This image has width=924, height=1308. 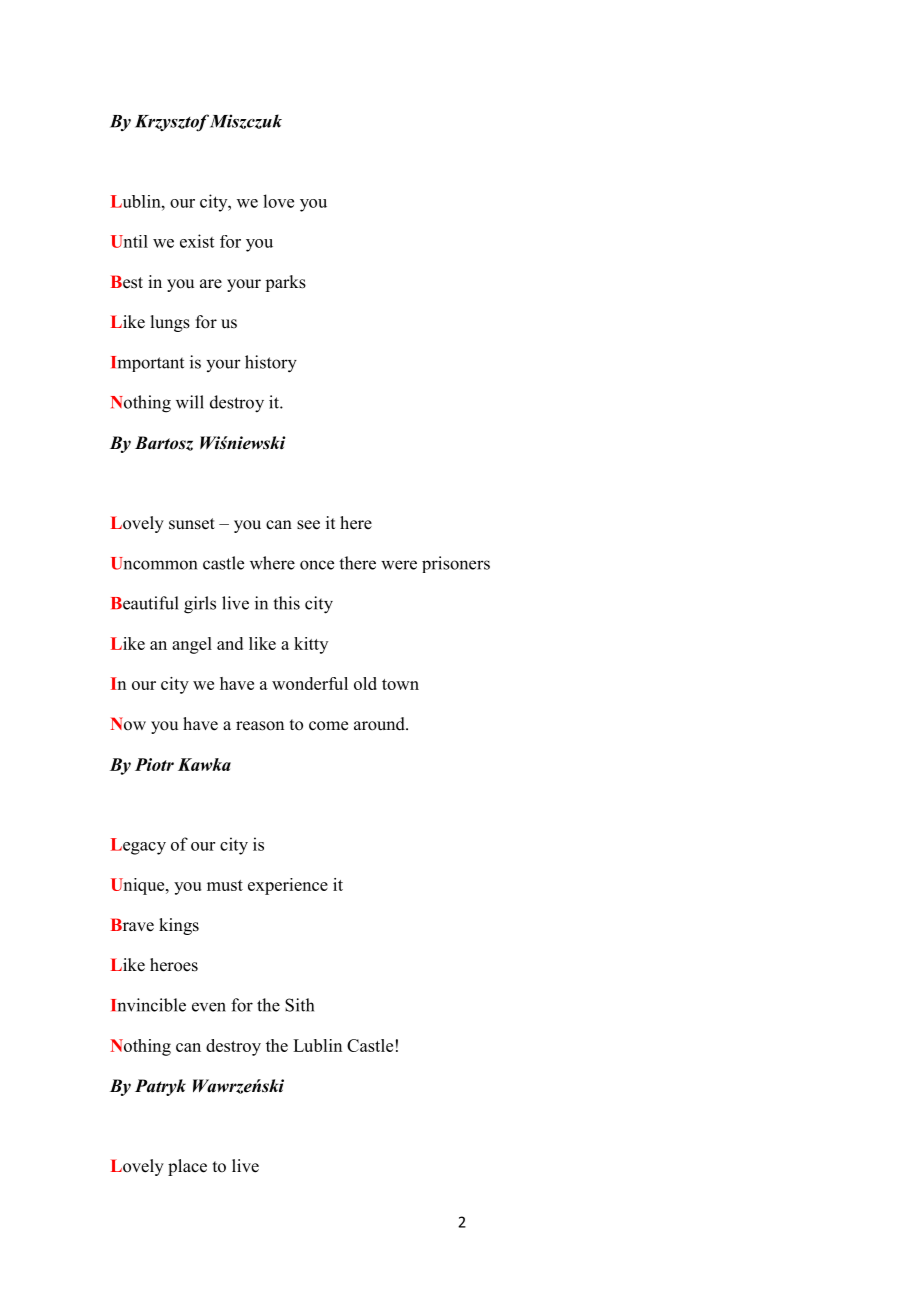 I want to click on see, so click(x=308, y=525).
